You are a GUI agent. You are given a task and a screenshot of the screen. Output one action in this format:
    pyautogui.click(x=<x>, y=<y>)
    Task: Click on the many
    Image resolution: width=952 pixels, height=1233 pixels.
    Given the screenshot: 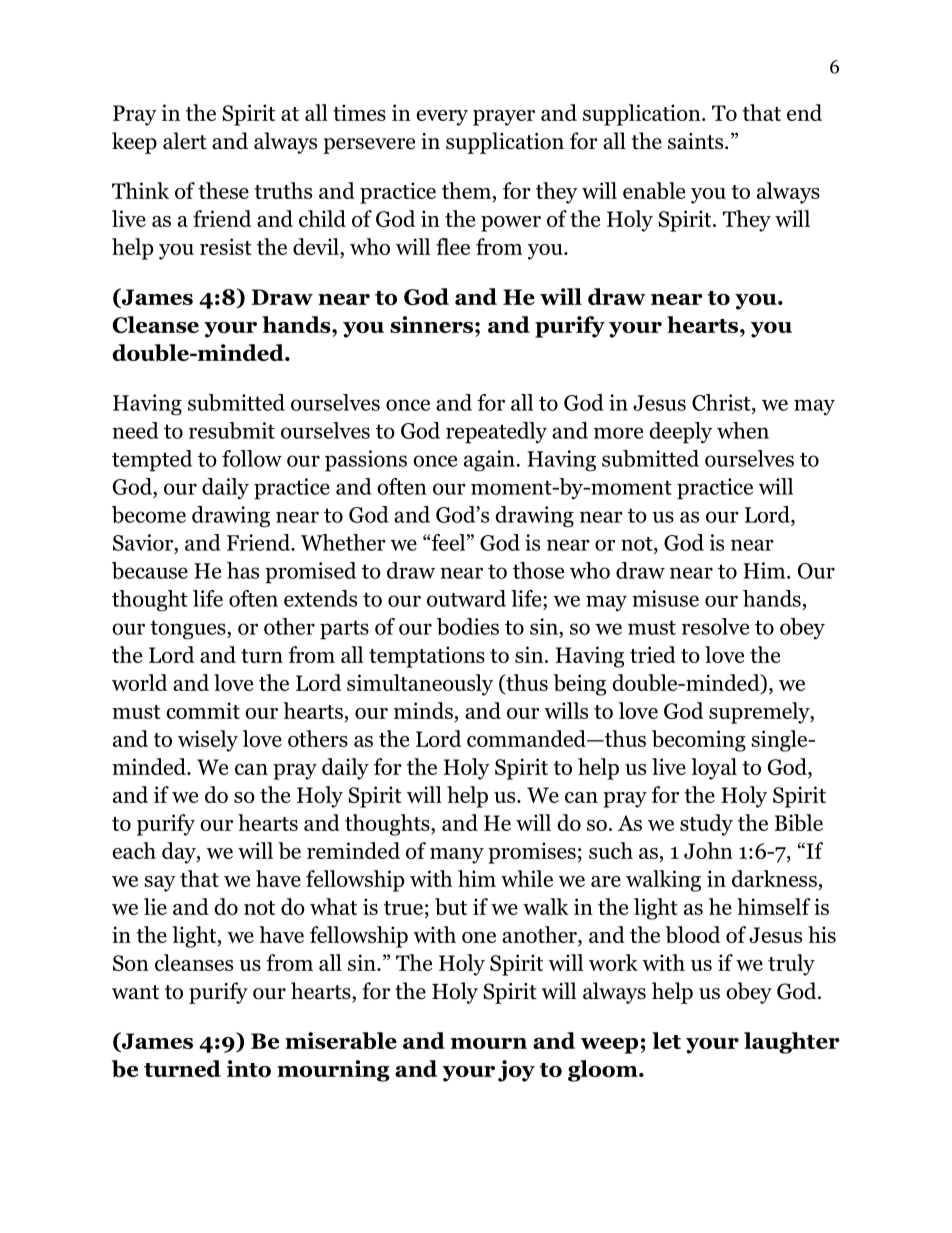 What is the action you would take?
    pyautogui.click(x=457, y=856)
